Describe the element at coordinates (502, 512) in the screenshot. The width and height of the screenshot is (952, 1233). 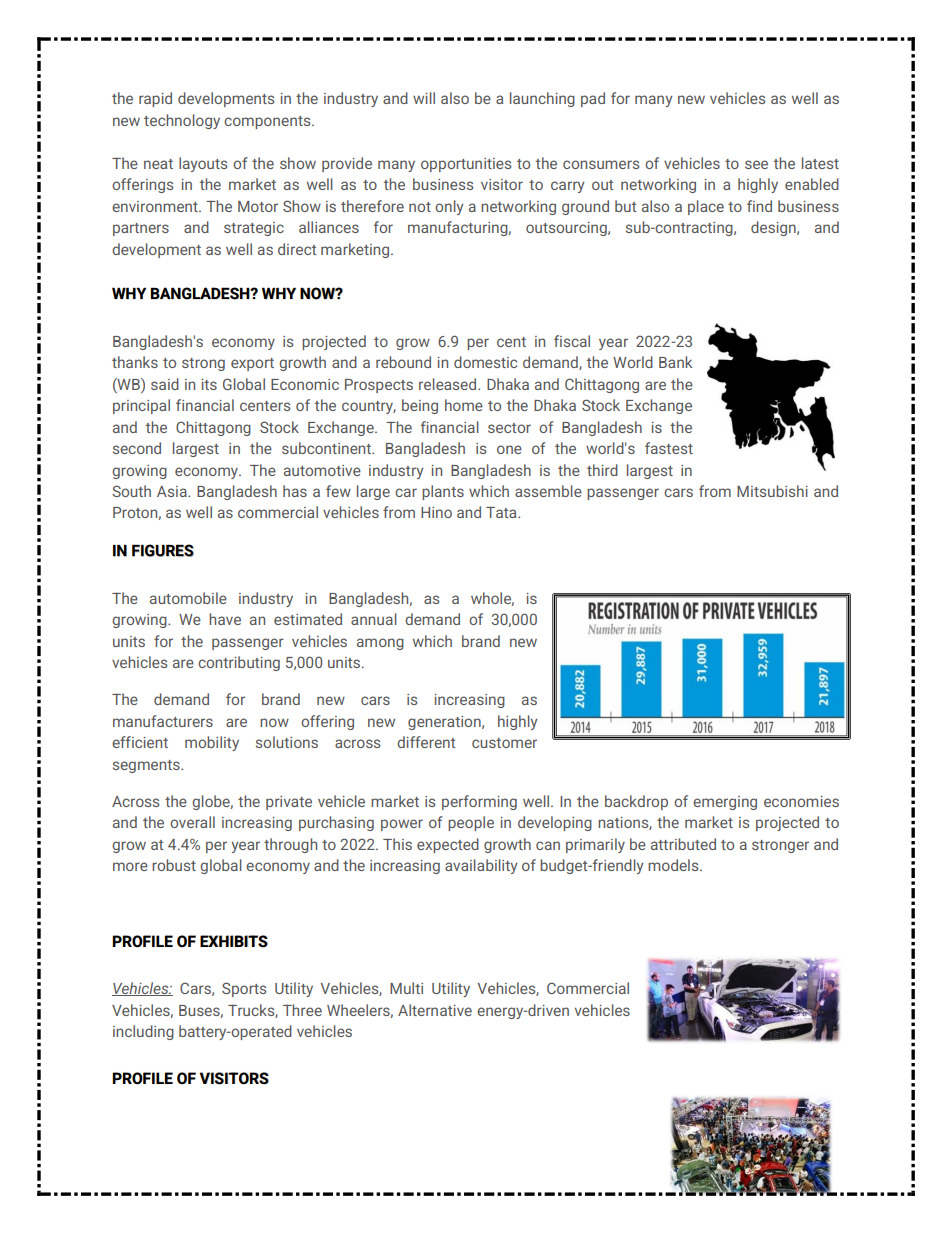
I see `Tata` at that location.
